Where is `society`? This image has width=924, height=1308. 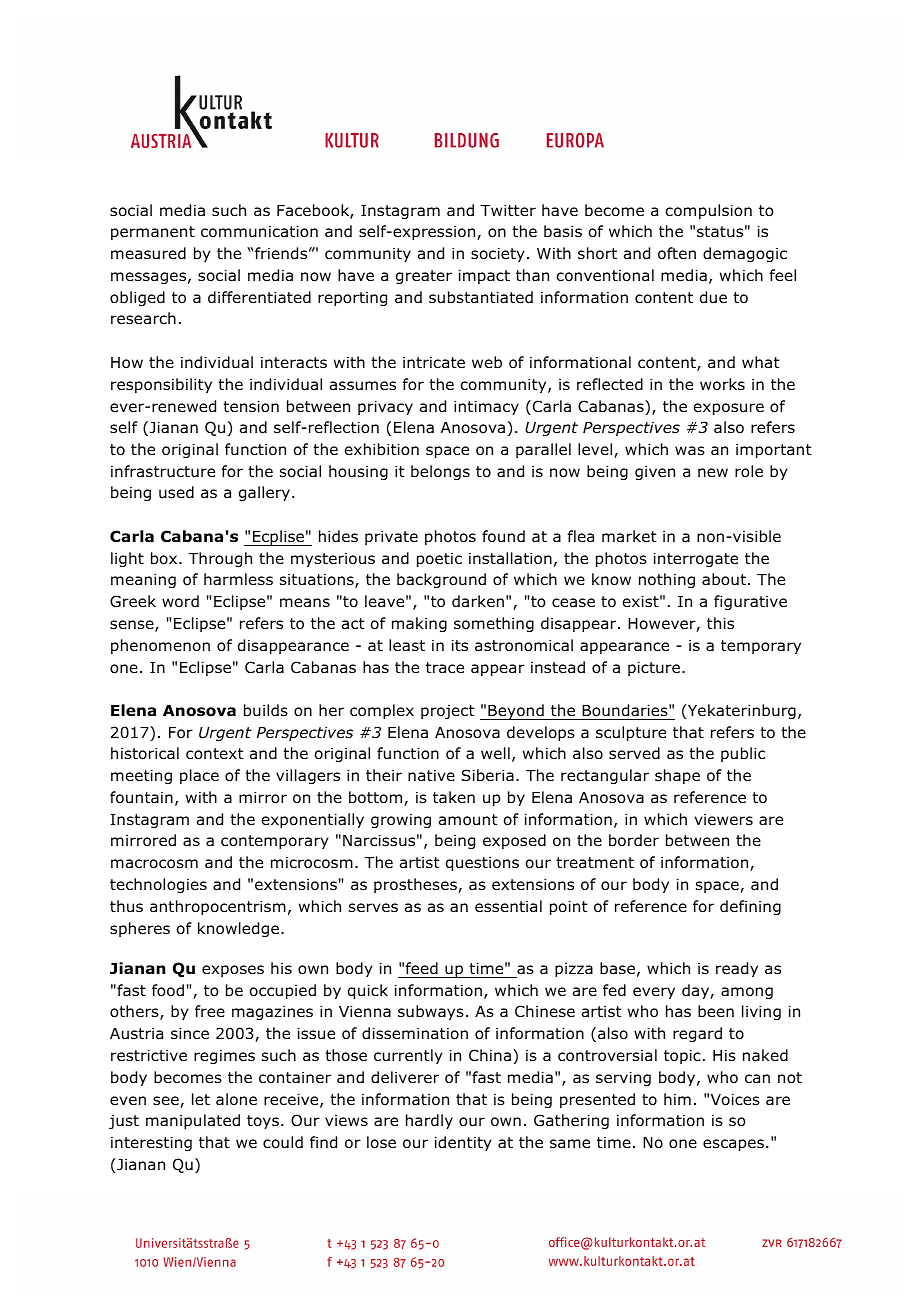
society is located at coordinates (498, 255).
